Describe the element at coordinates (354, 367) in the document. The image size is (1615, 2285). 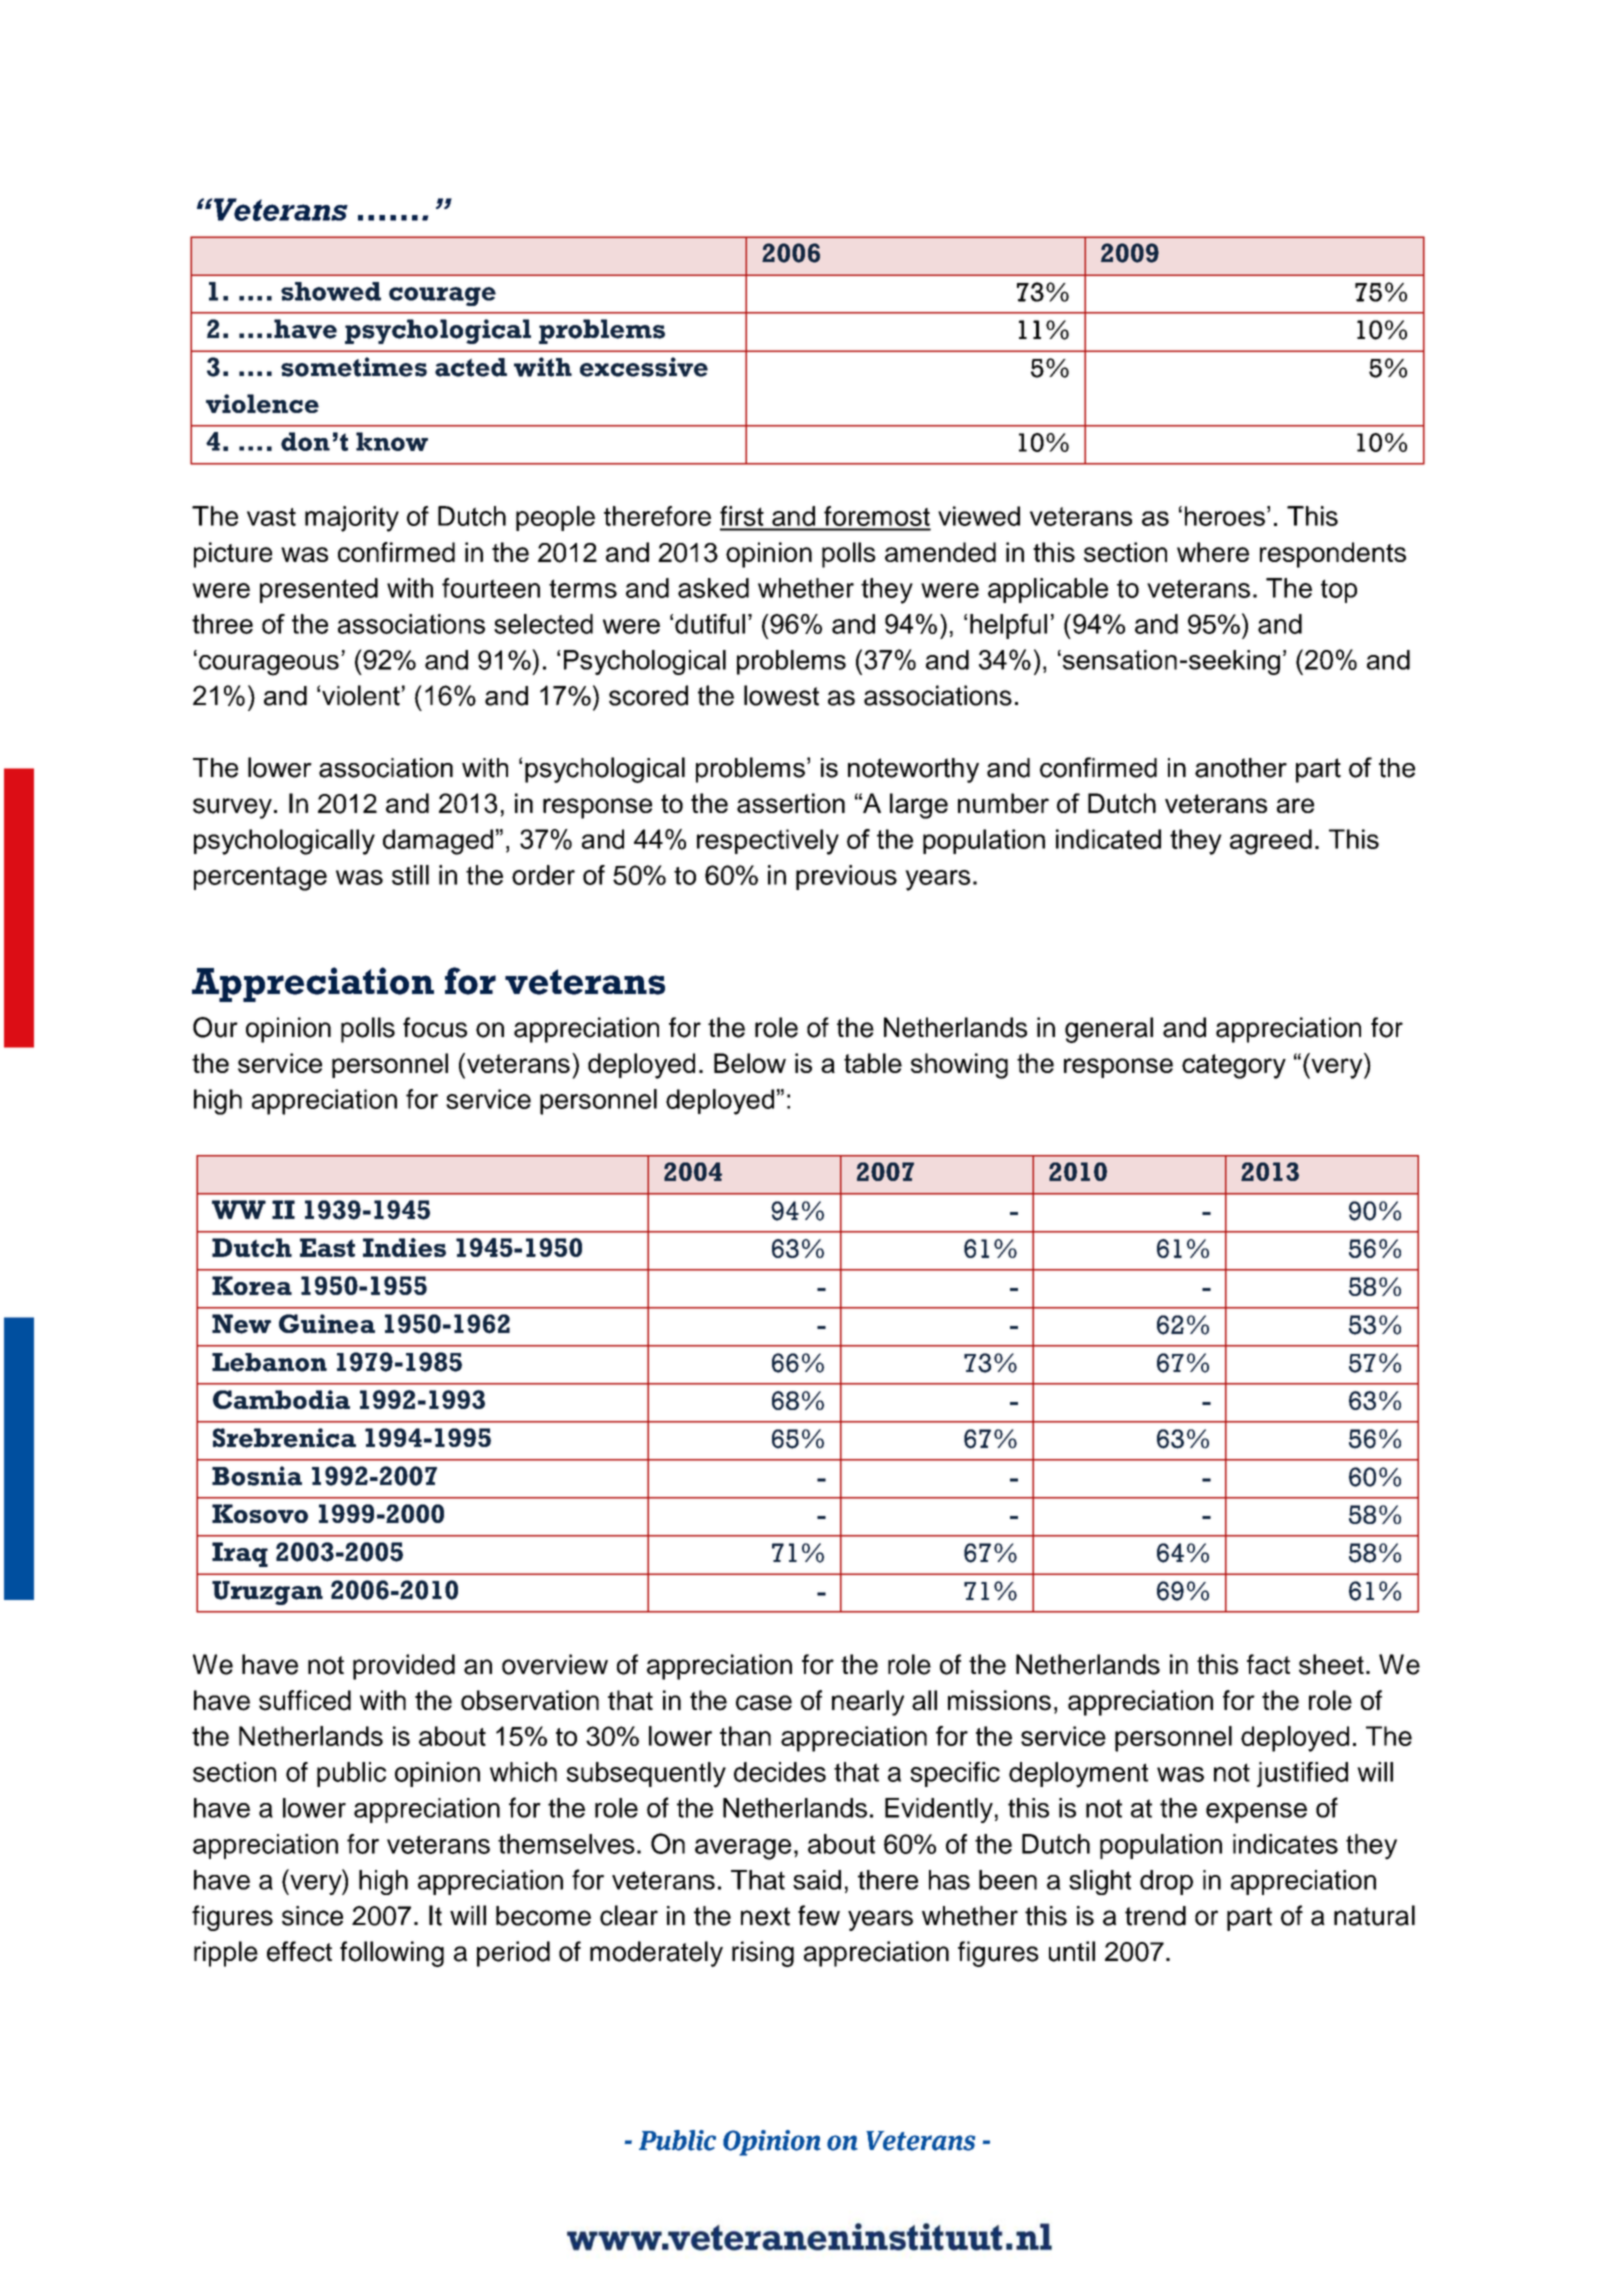
I see `sometimes` at that location.
